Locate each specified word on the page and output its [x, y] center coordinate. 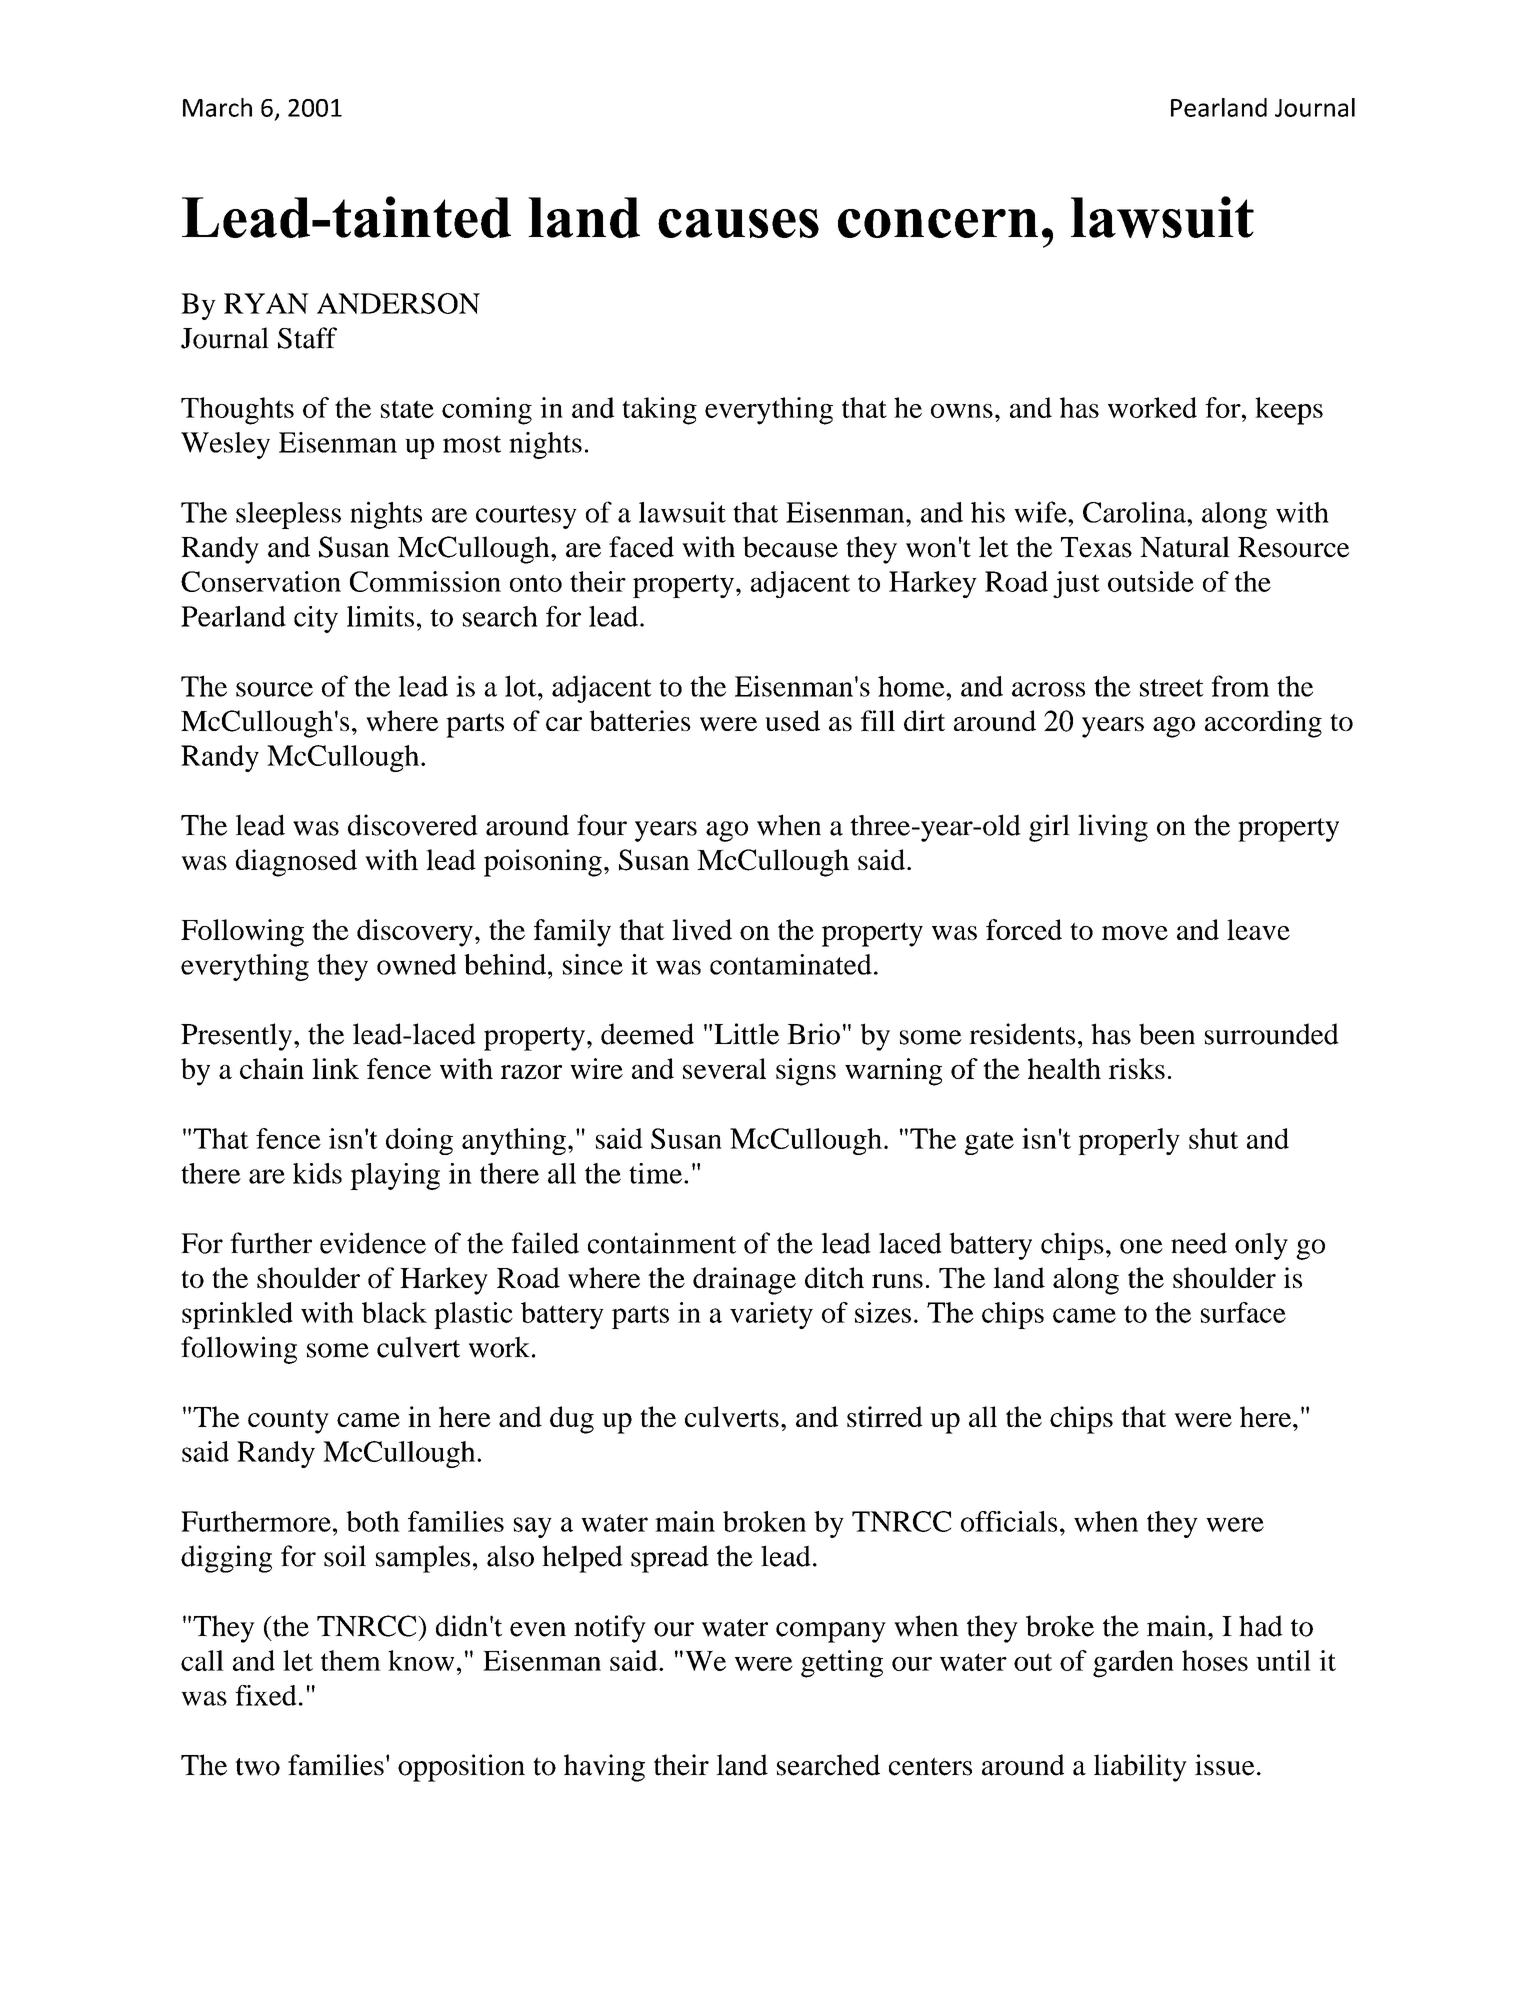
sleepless [288, 515]
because [790, 547]
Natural [1185, 547]
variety [771, 1315]
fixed [266, 1695]
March [217, 107]
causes [738, 223]
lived [702, 929]
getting [842, 1664]
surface [1243, 1312]
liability [1140, 1768]
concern [938, 223]
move [1135, 933]
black [394, 1312]
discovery [415, 933]
